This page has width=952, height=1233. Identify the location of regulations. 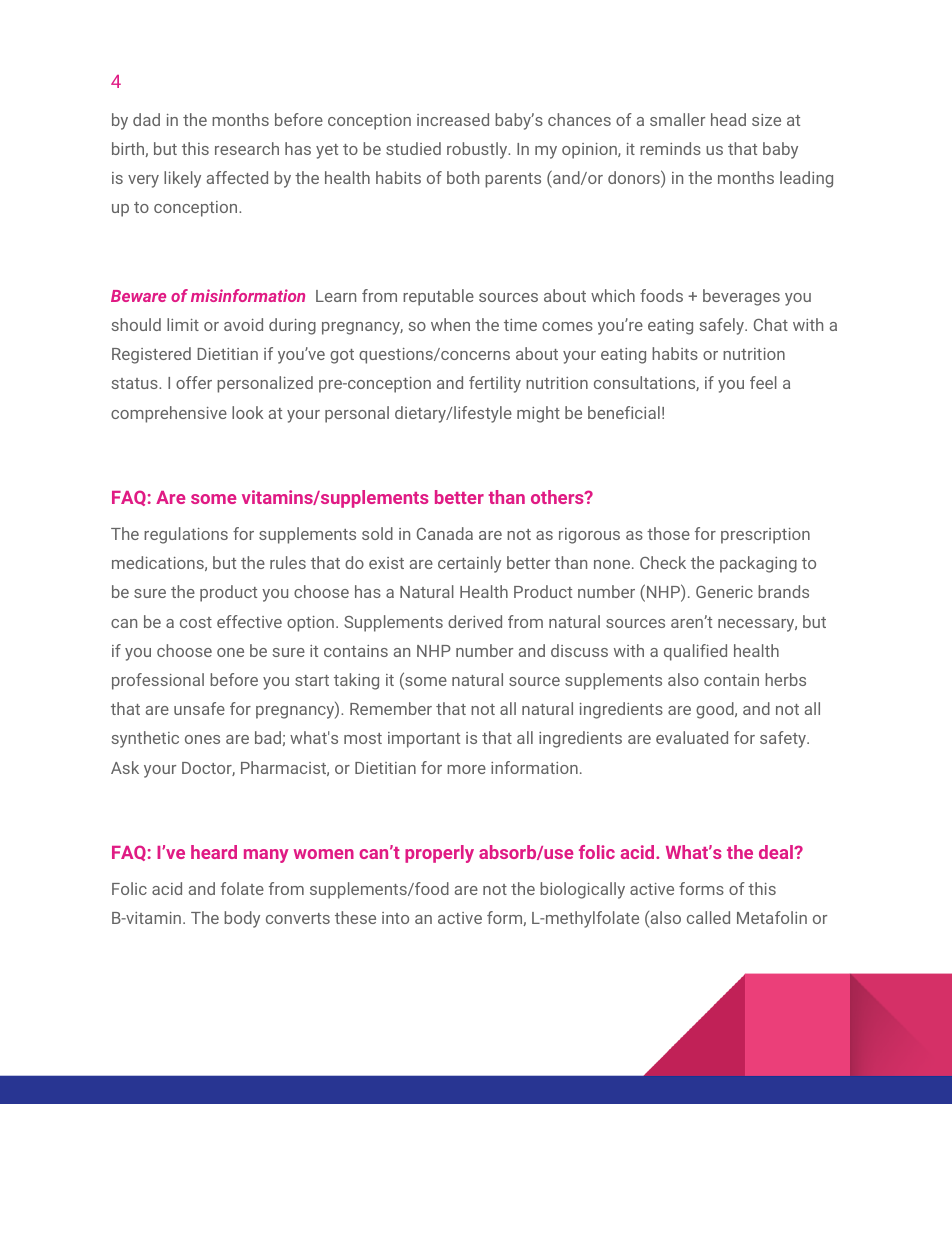
(186, 535).
